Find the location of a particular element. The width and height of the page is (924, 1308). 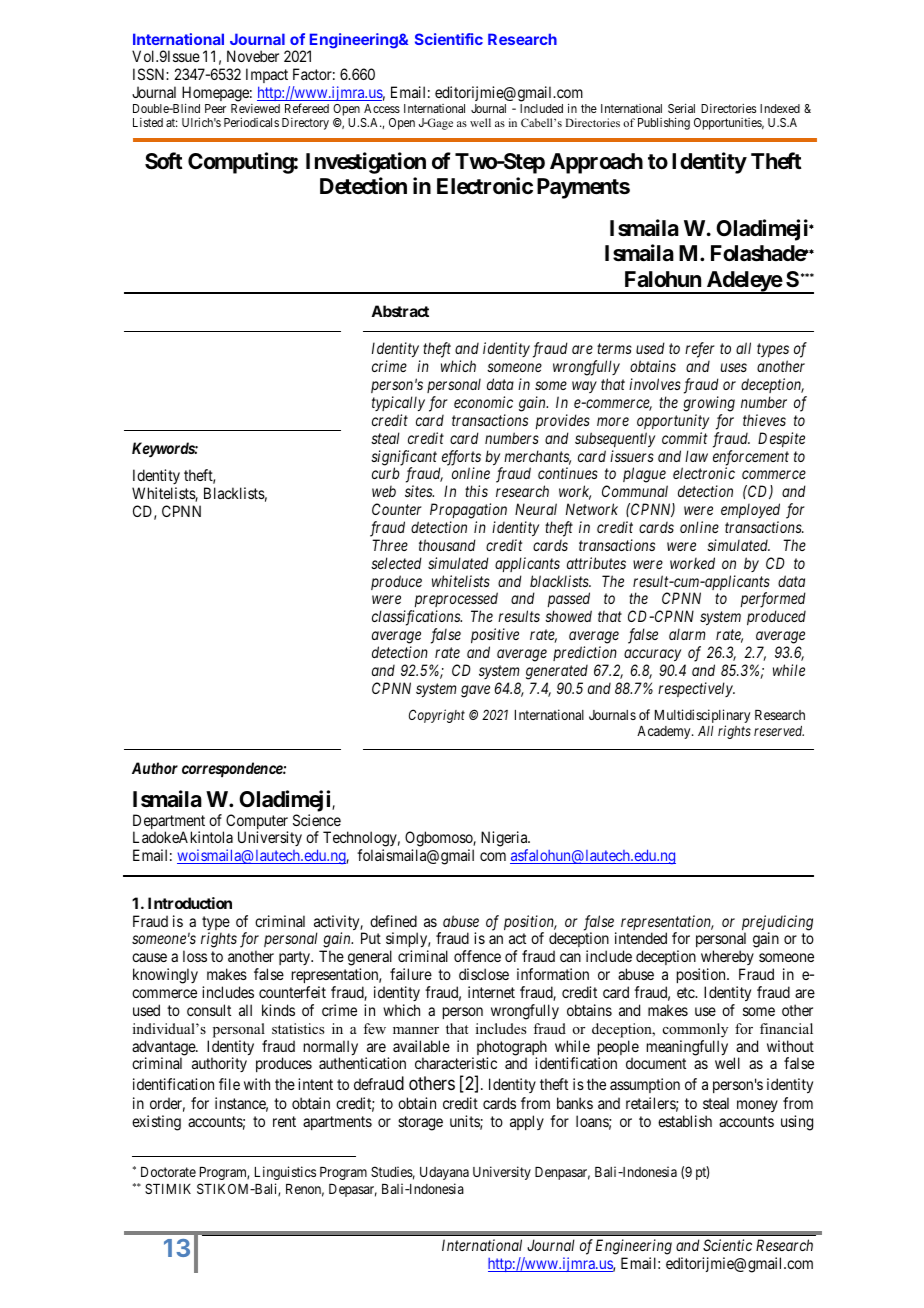

positive is located at coordinates (495, 635).
